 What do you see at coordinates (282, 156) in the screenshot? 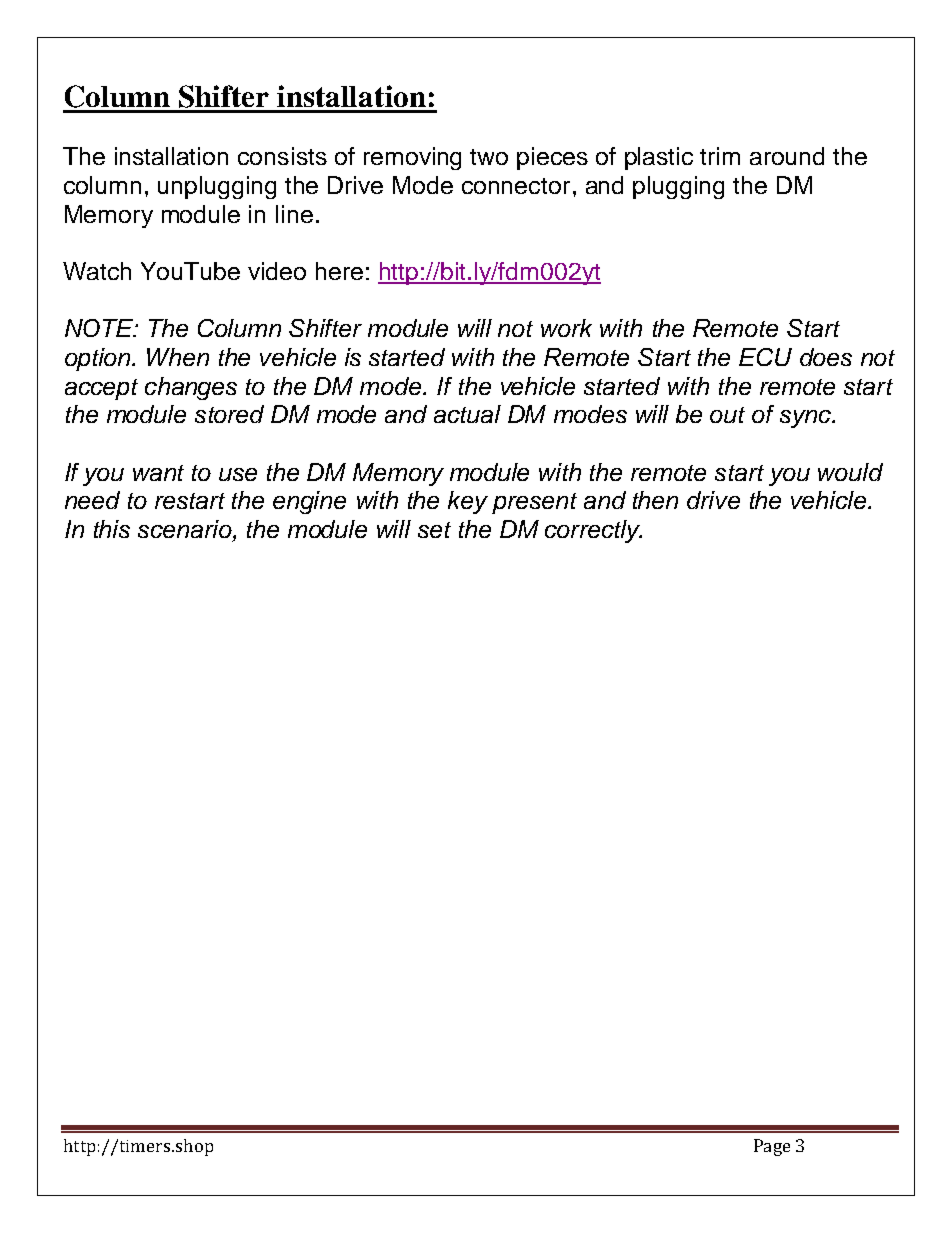
I see `consists` at bounding box center [282, 156].
